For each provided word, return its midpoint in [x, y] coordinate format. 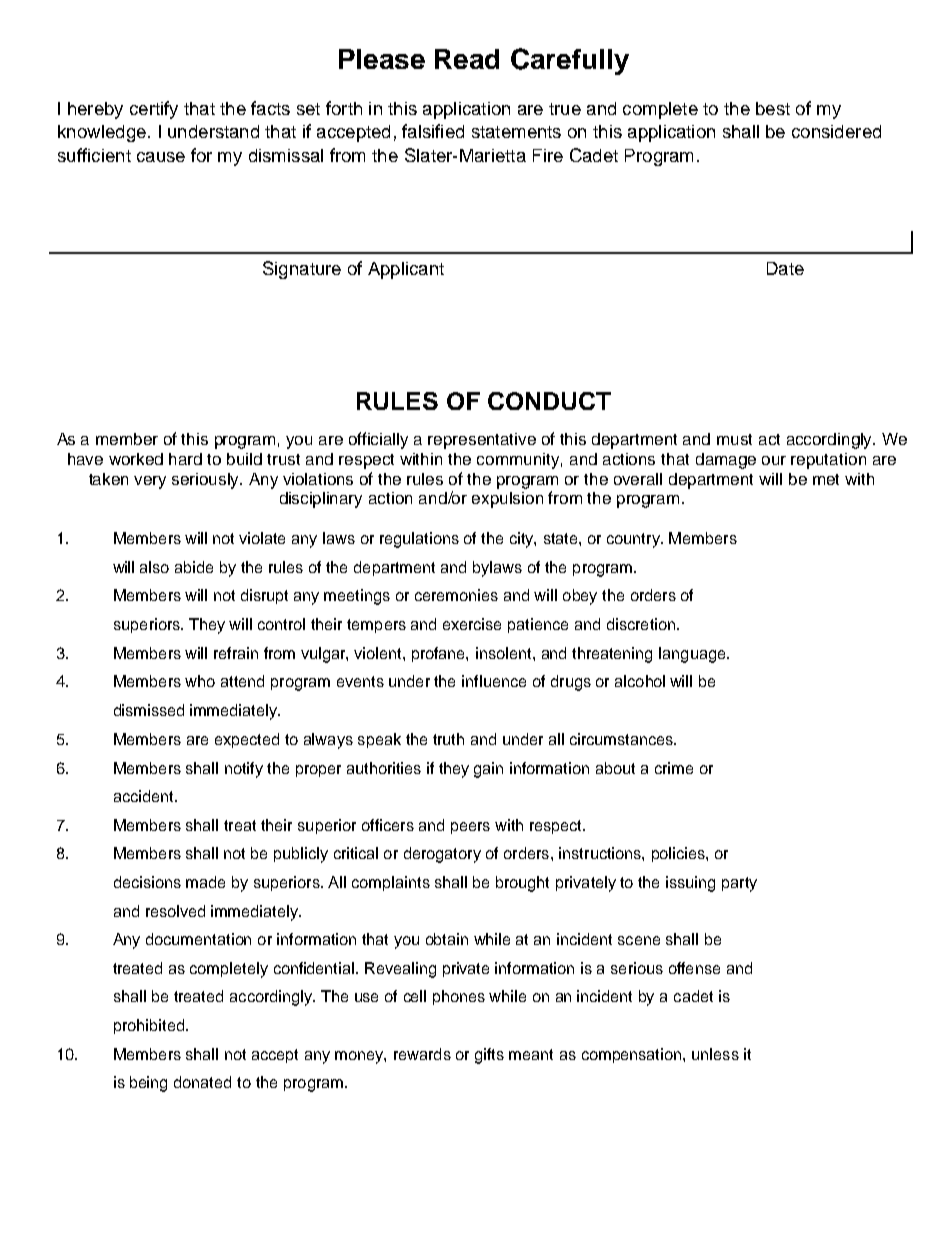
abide [194, 567]
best [773, 108]
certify [154, 110]
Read [467, 59]
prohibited [149, 1026]
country [634, 540]
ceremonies [456, 595]
